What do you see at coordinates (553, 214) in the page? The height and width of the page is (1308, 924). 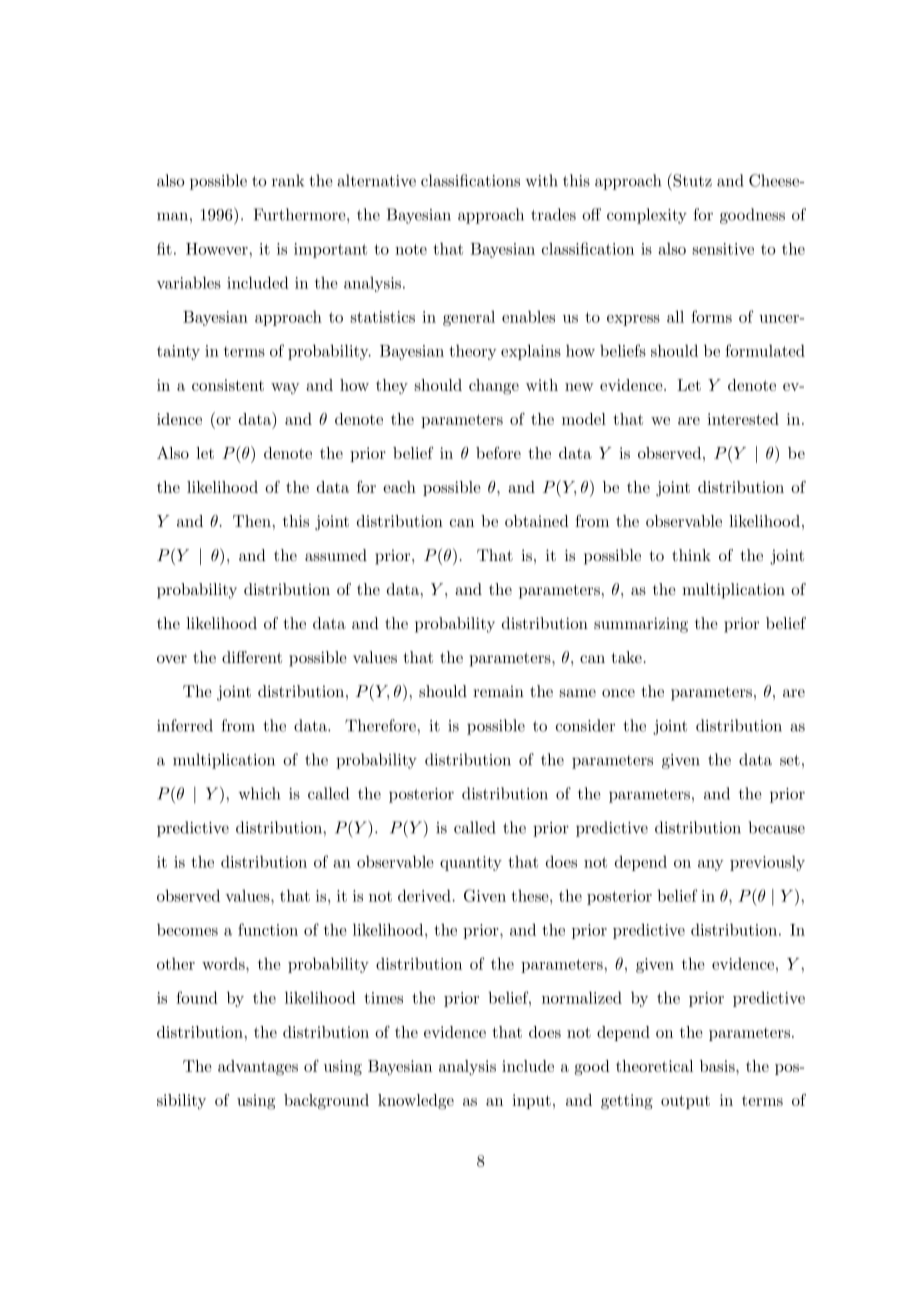 I see `trades` at bounding box center [553, 214].
